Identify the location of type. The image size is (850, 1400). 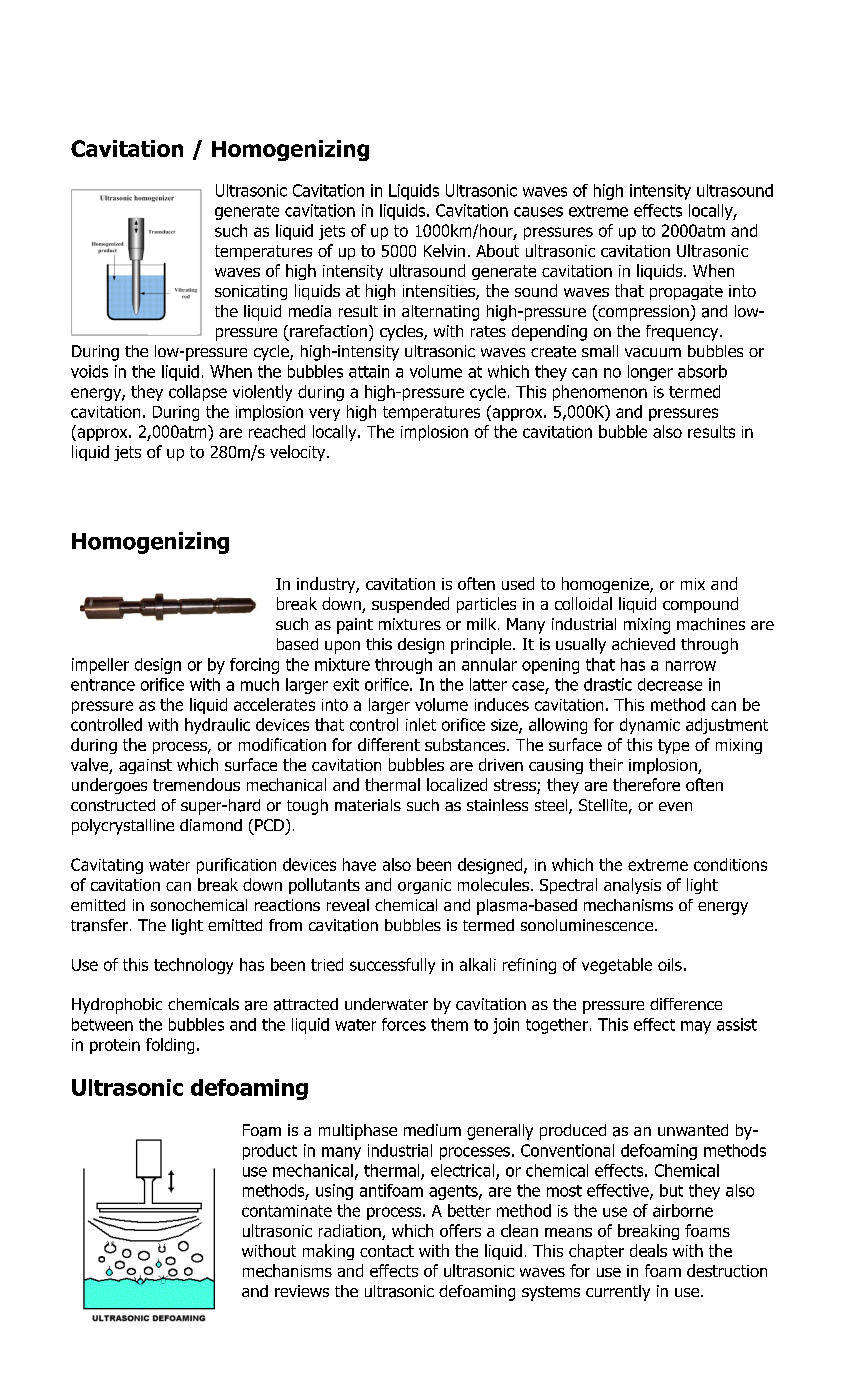
(673, 746).
